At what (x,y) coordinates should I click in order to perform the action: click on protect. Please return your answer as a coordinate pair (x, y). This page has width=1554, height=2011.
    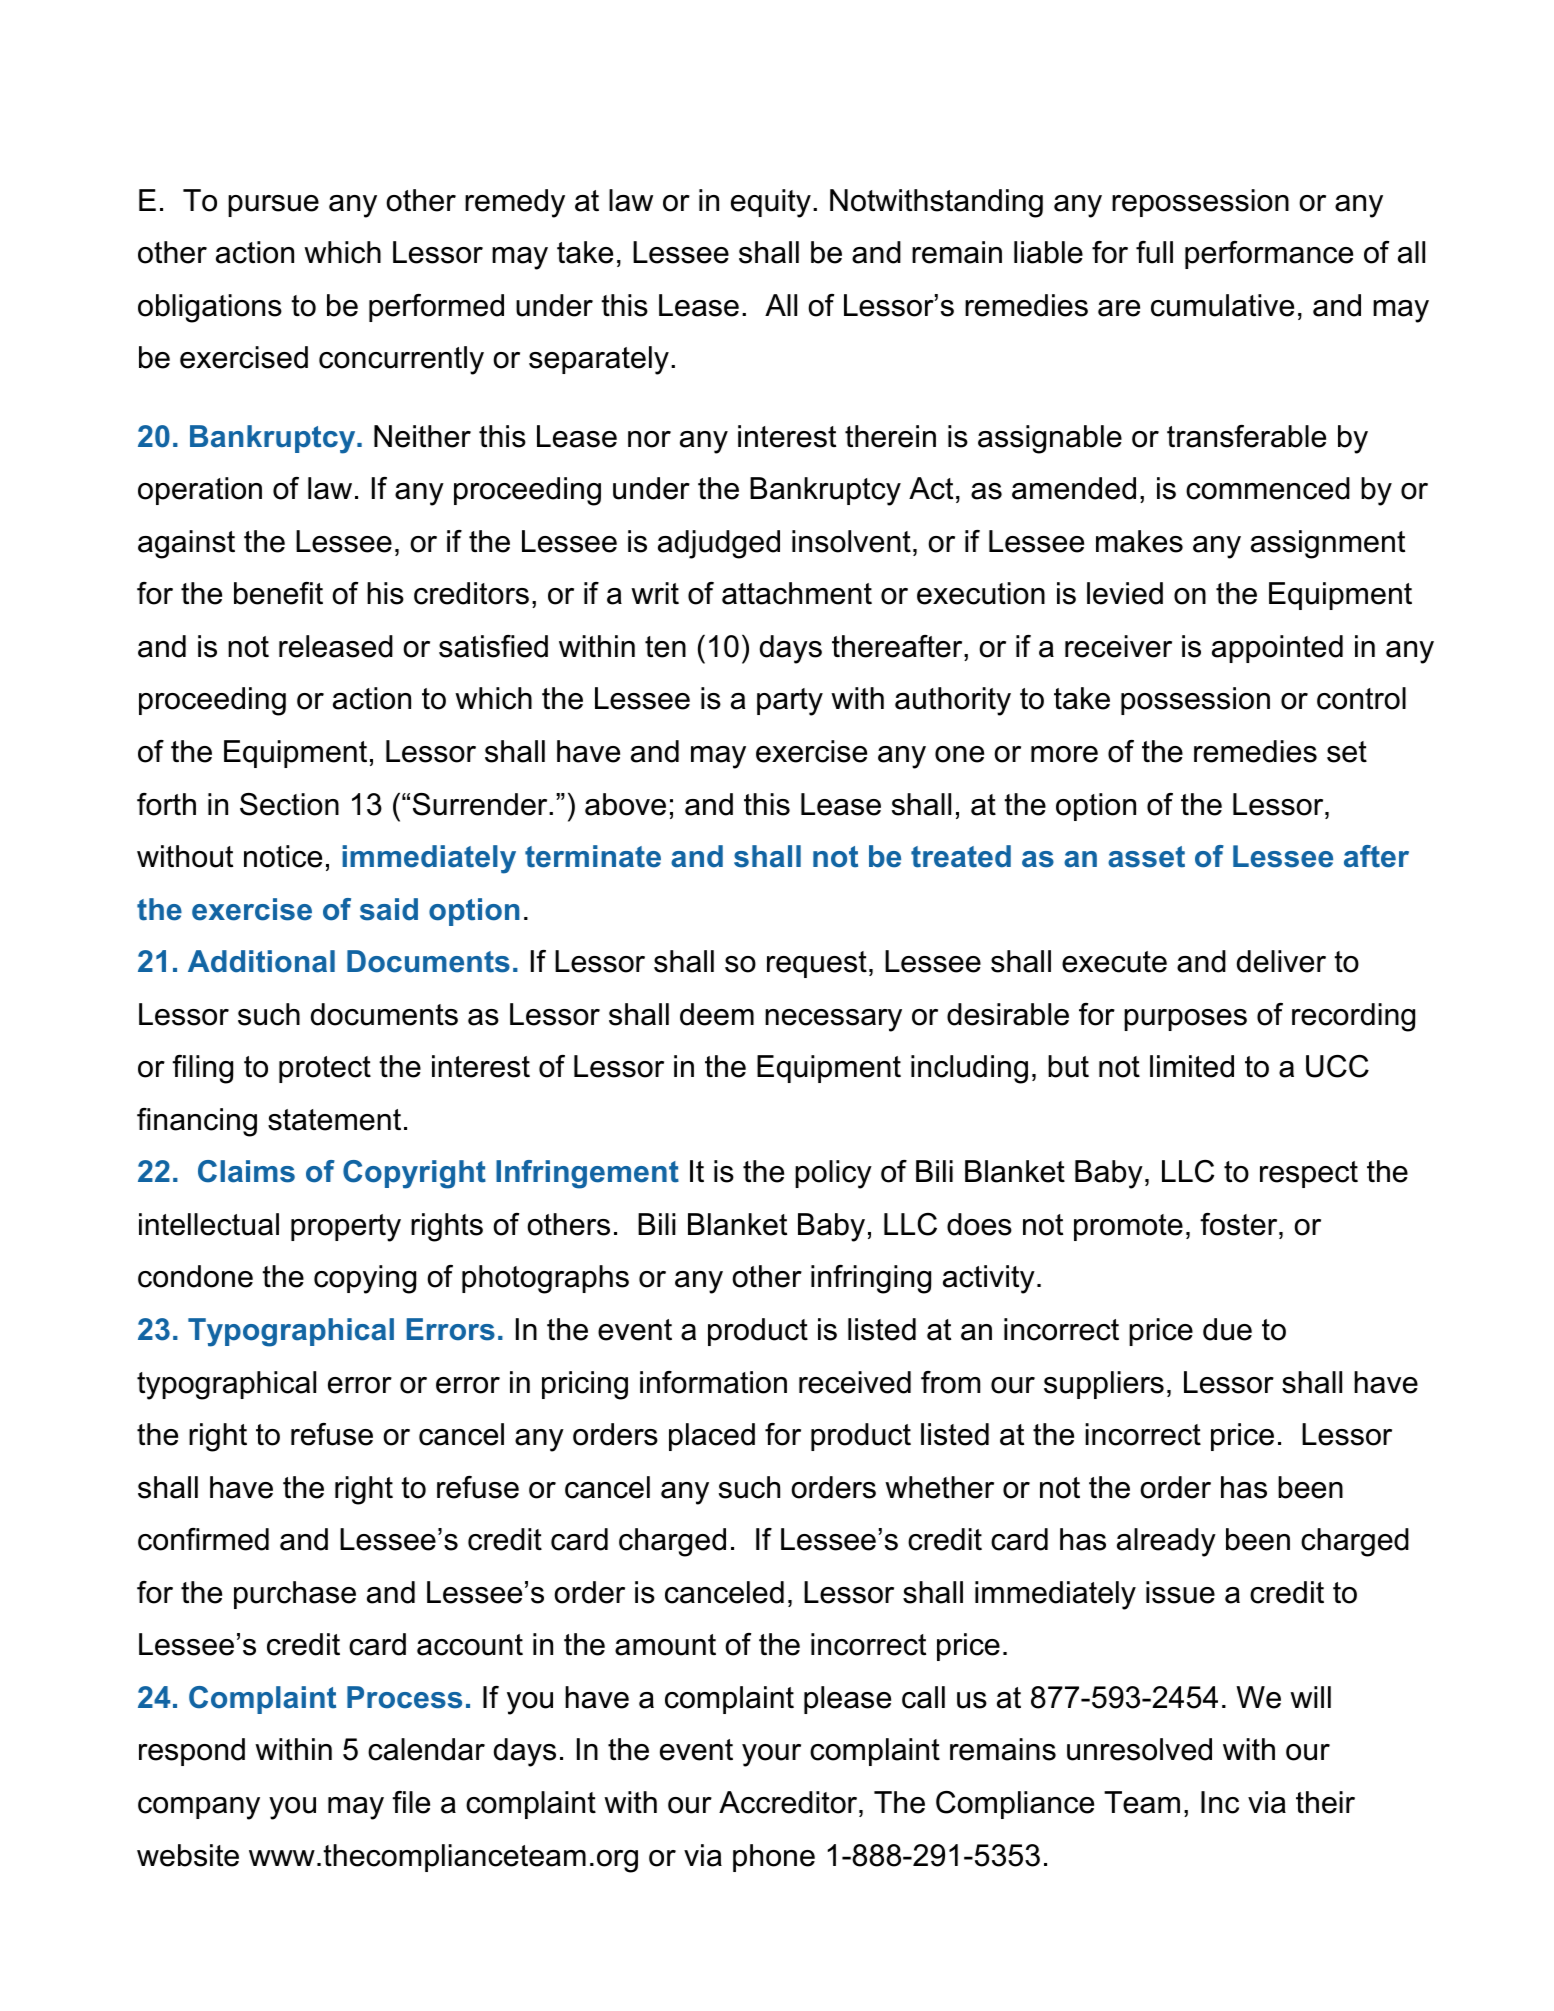
    Looking at the image, I should click on (325, 1069).
